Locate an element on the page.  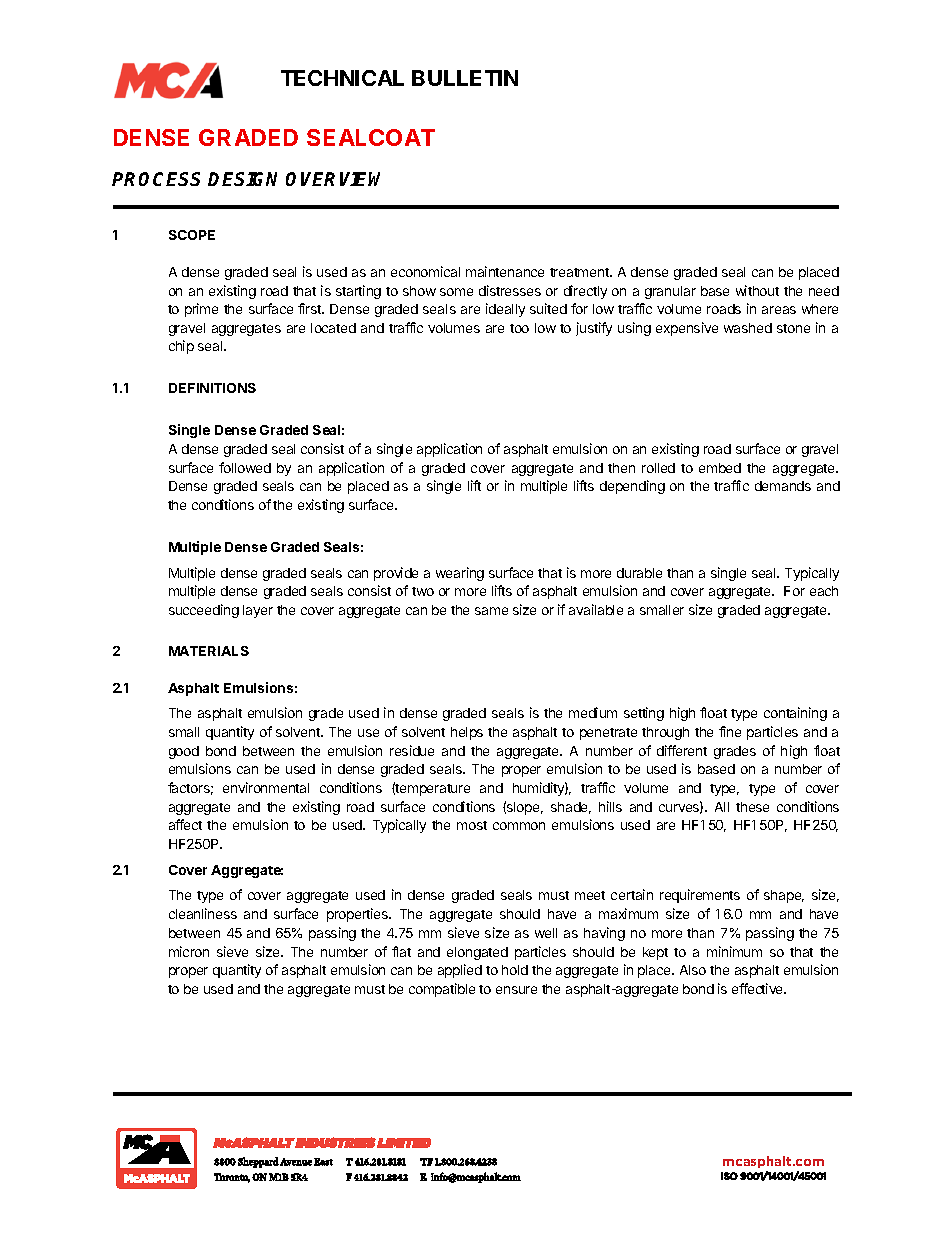
layer is located at coordinates (258, 611).
